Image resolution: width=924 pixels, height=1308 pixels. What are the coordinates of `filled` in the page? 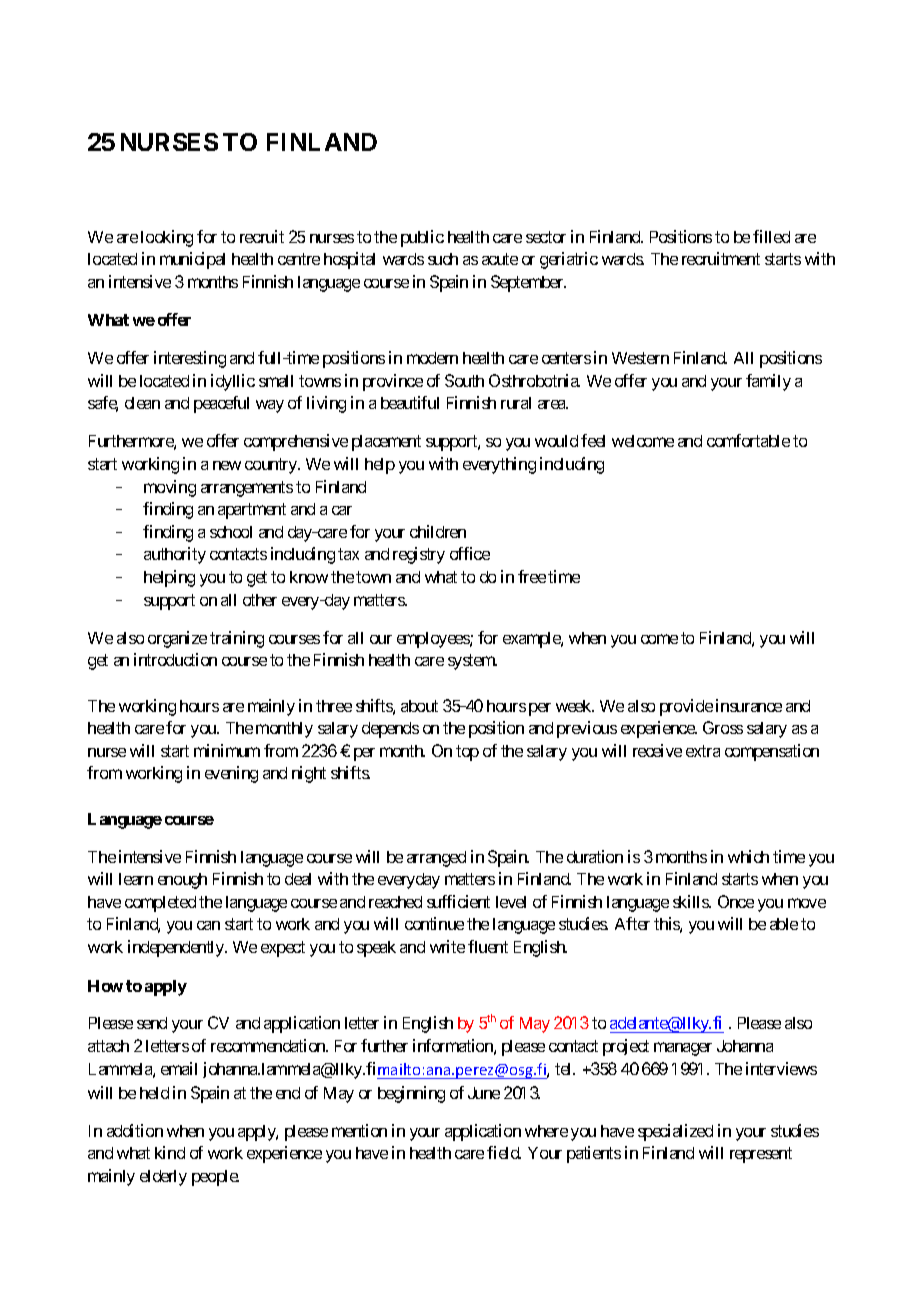 It's located at (771, 236).
